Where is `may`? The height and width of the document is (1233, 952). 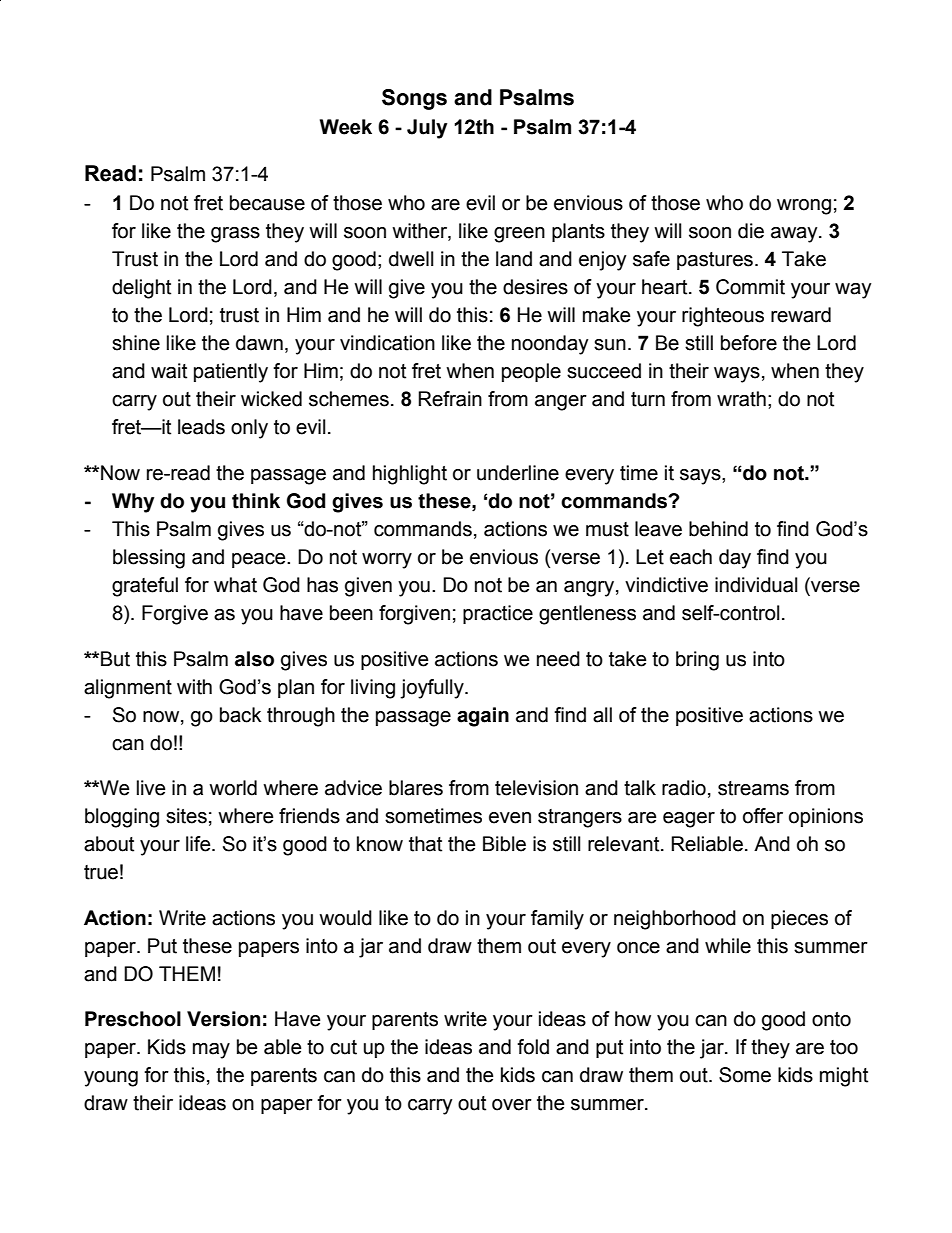 may is located at coordinates (211, 1051).
